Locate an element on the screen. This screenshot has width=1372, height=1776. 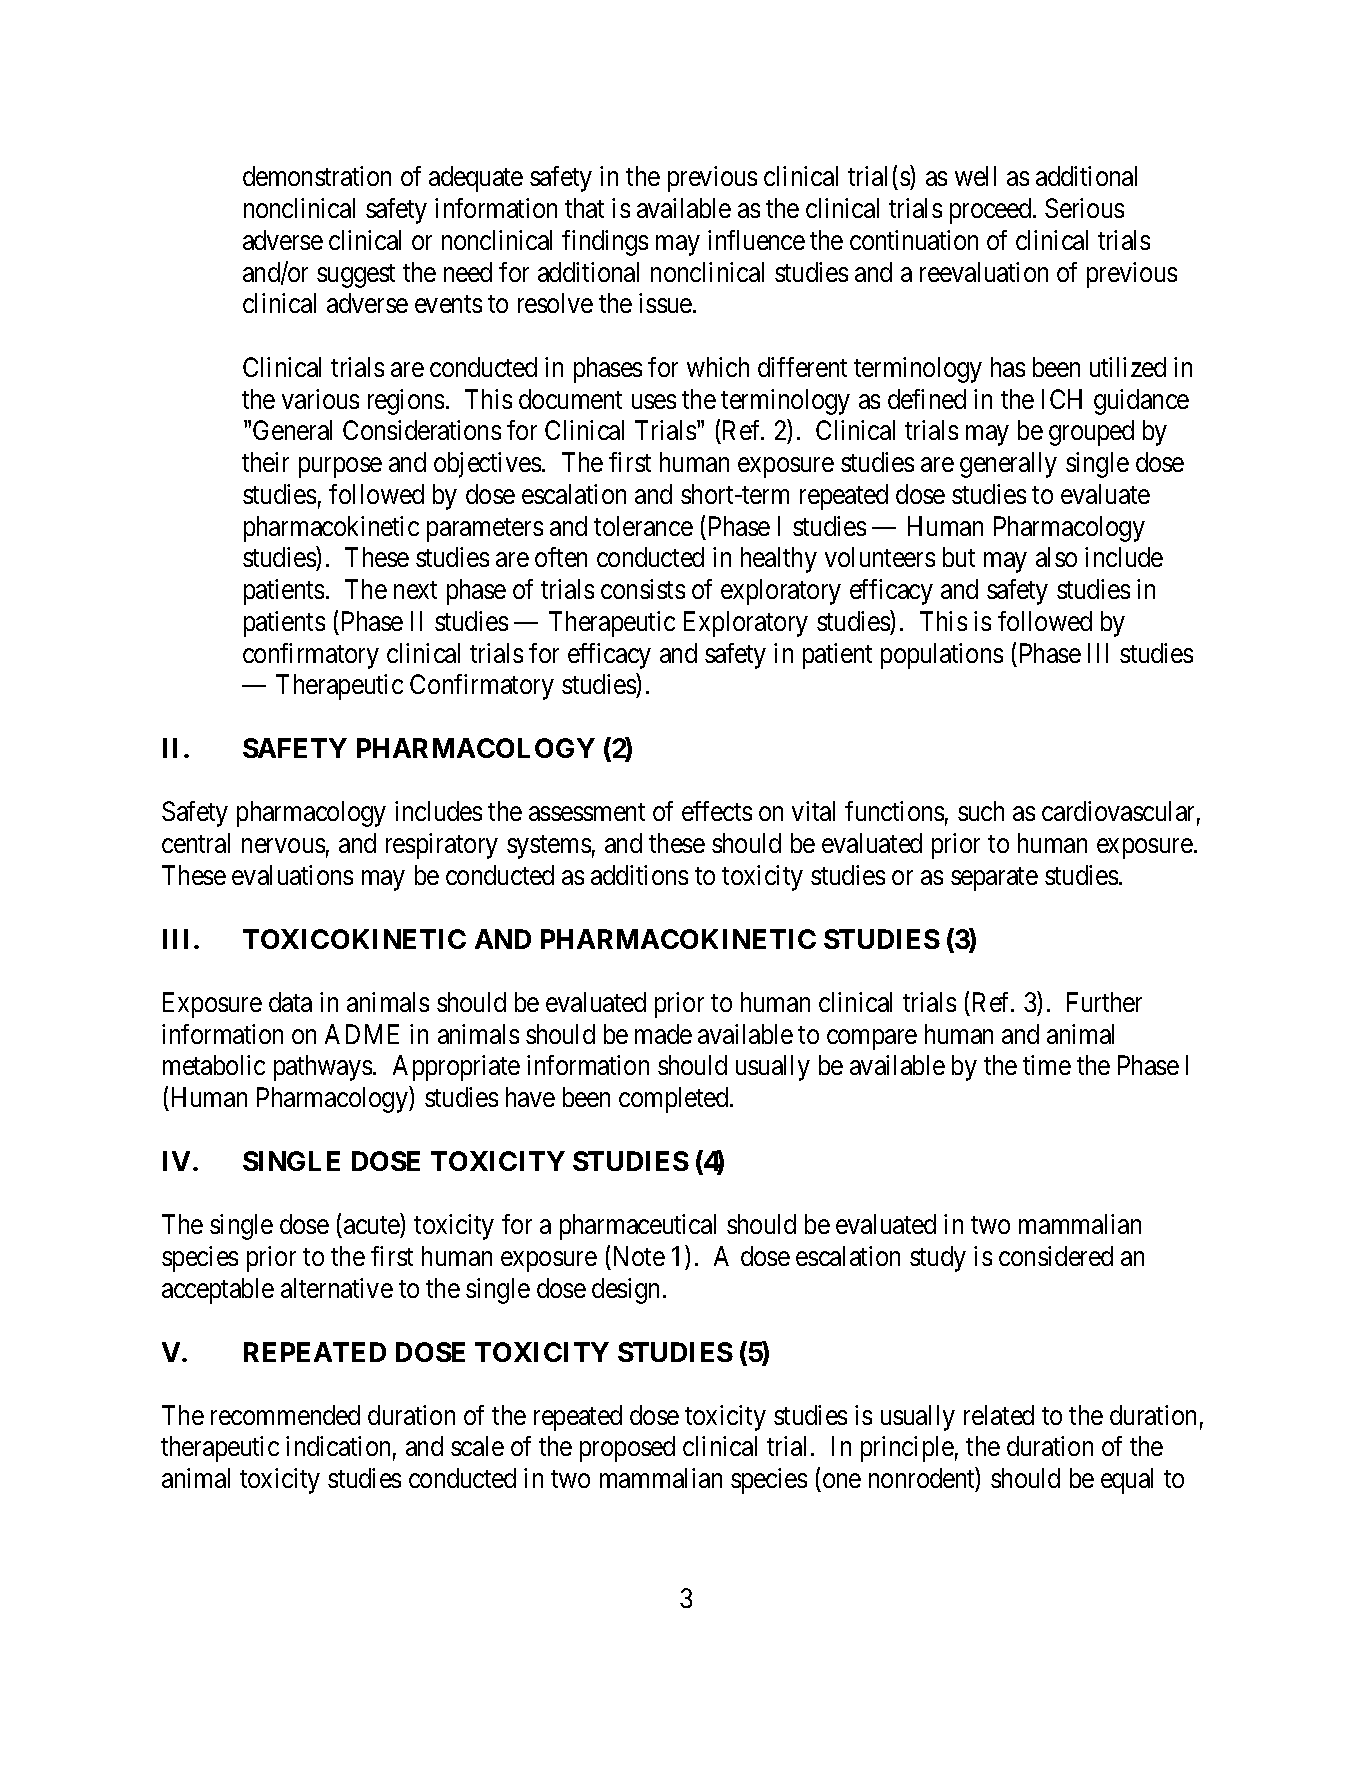
such is located at coordinates (981, 811).
